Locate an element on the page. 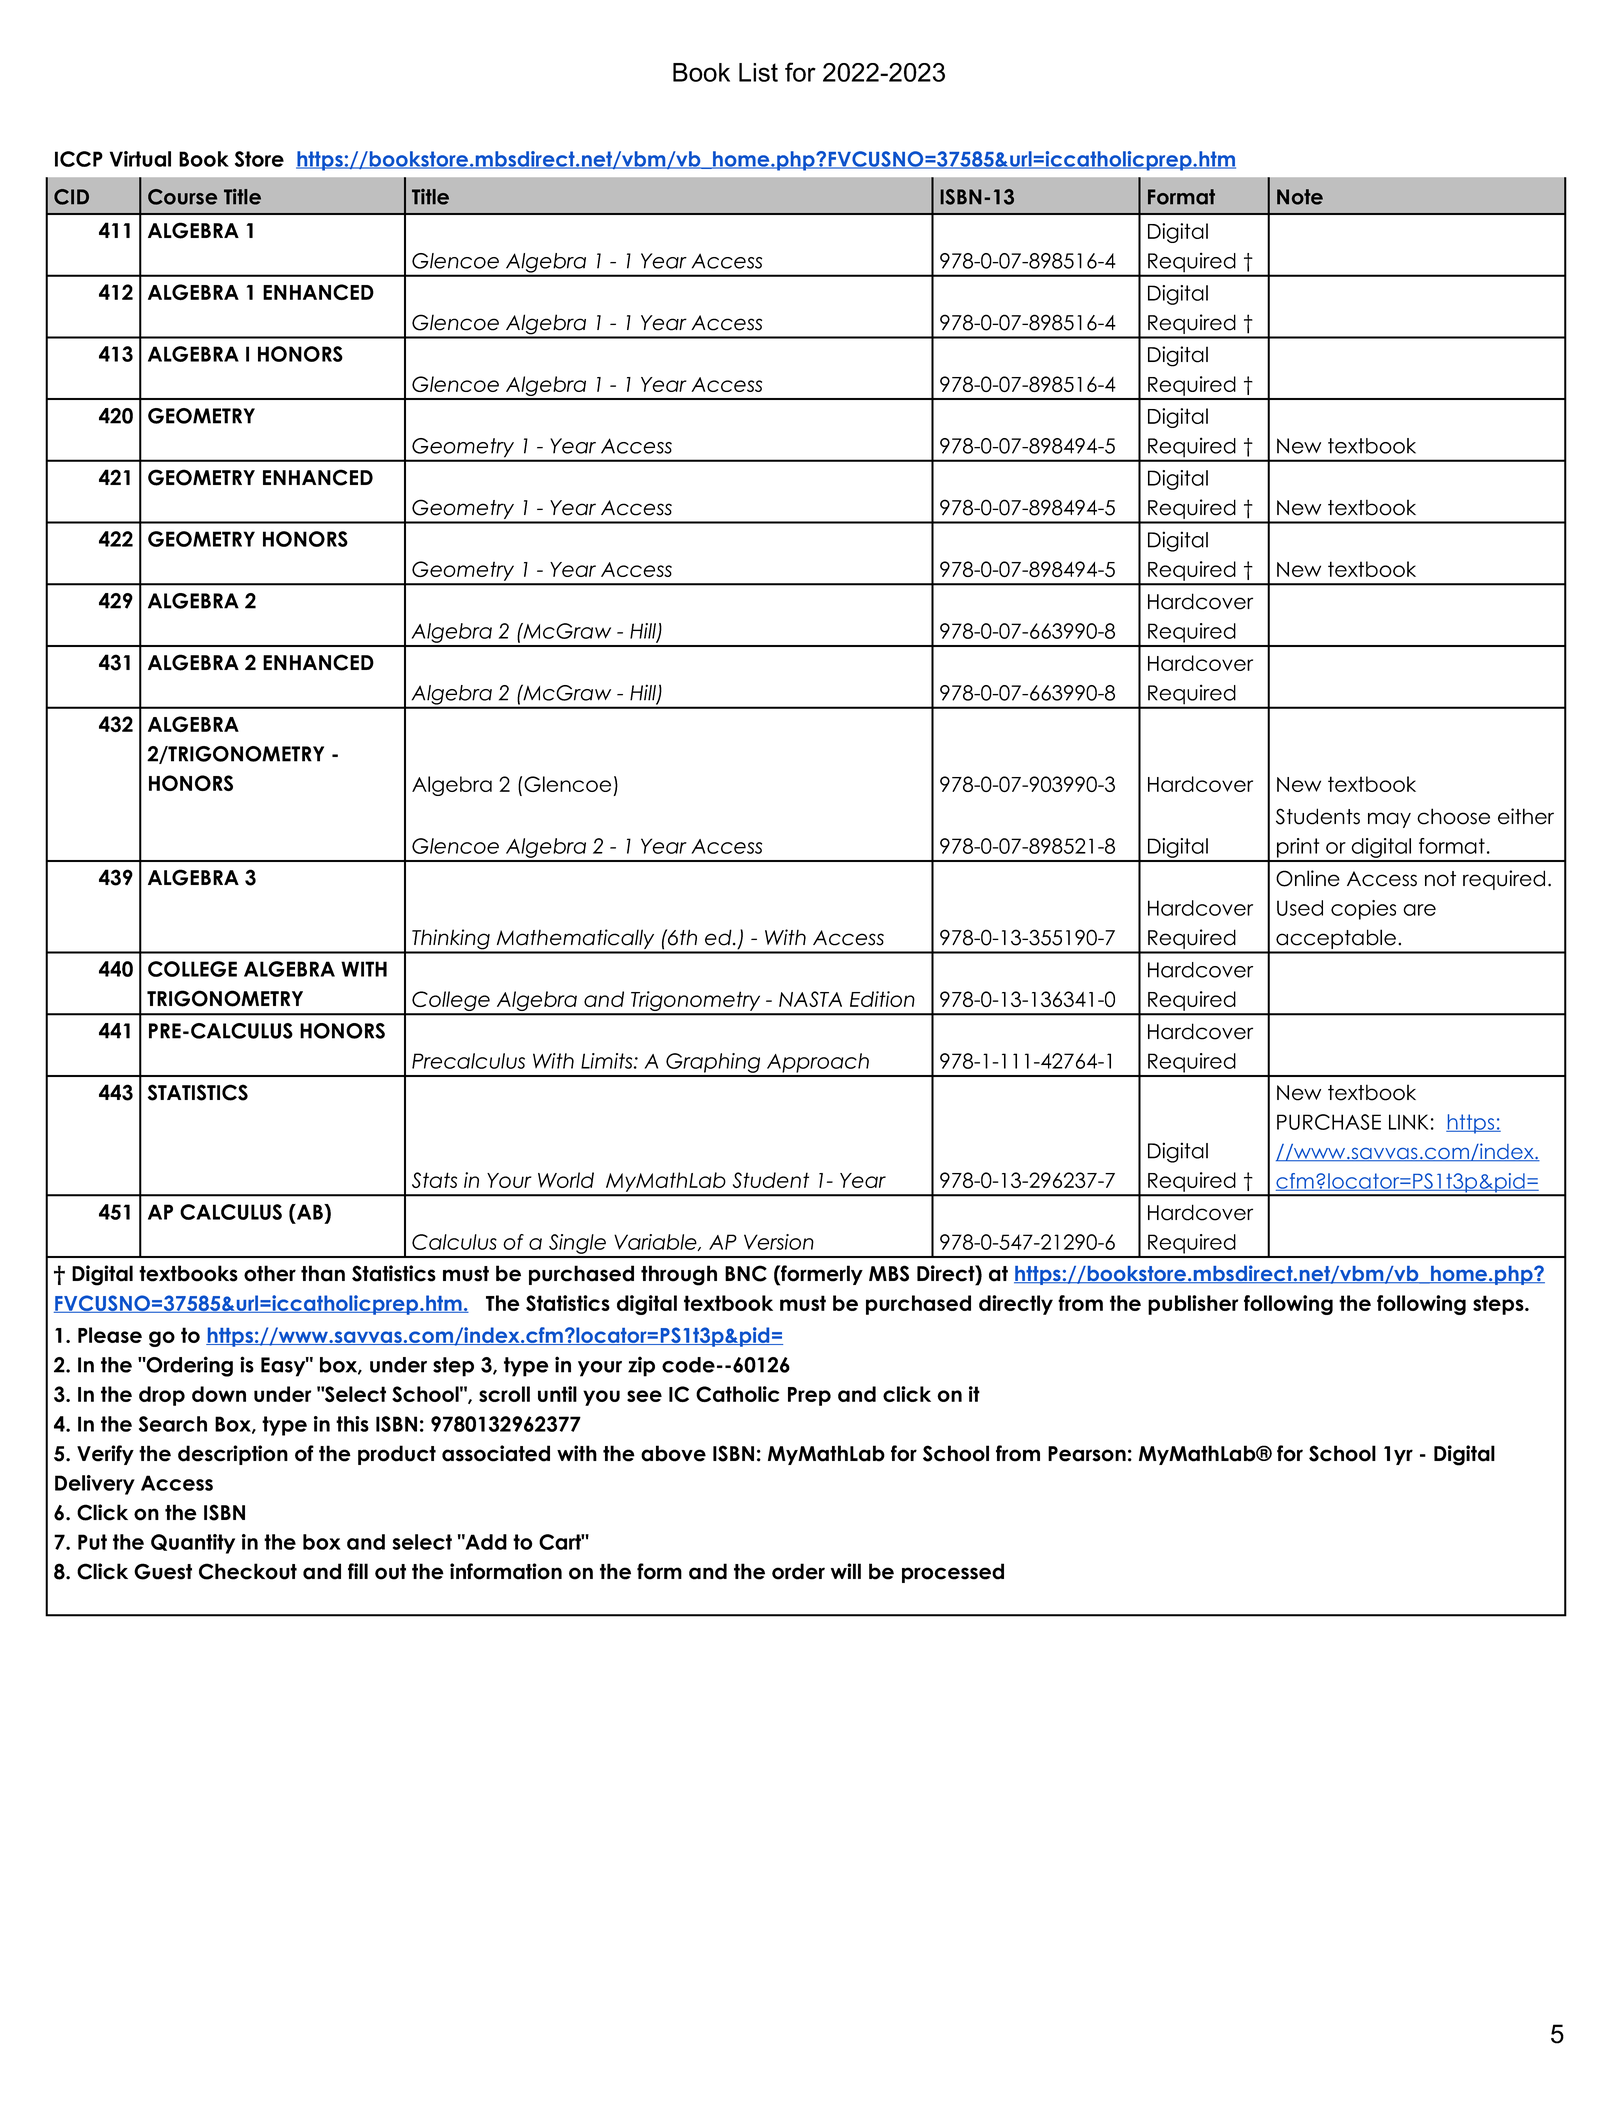 This page has height=2102, width=1624. may is located at coordinates (1389, 820).
